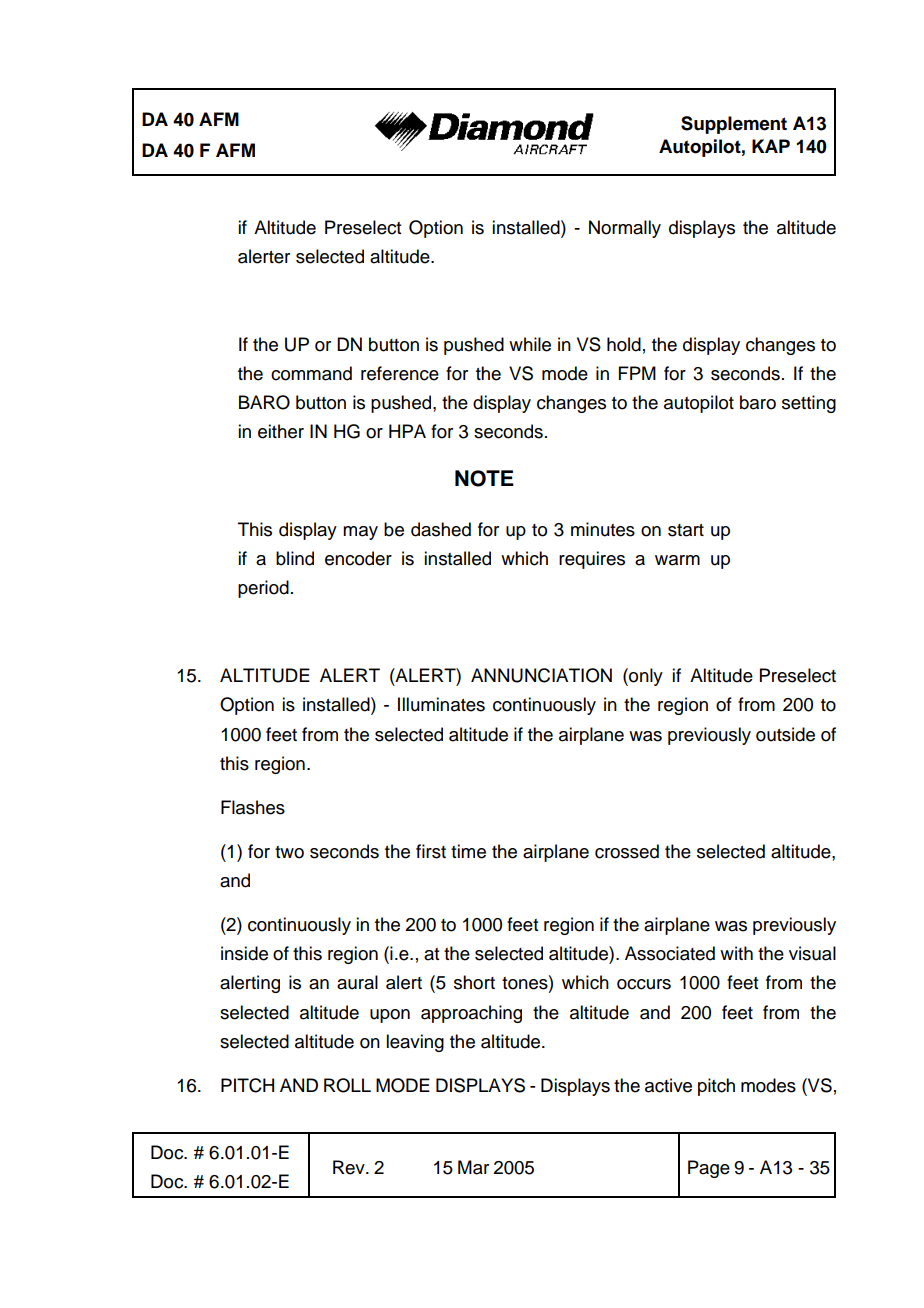 This document has width=924, height=1308. What do you see at coordinates (347, 1085) in the document?
I see `ROLL` at bounding box center [347, 1085].
